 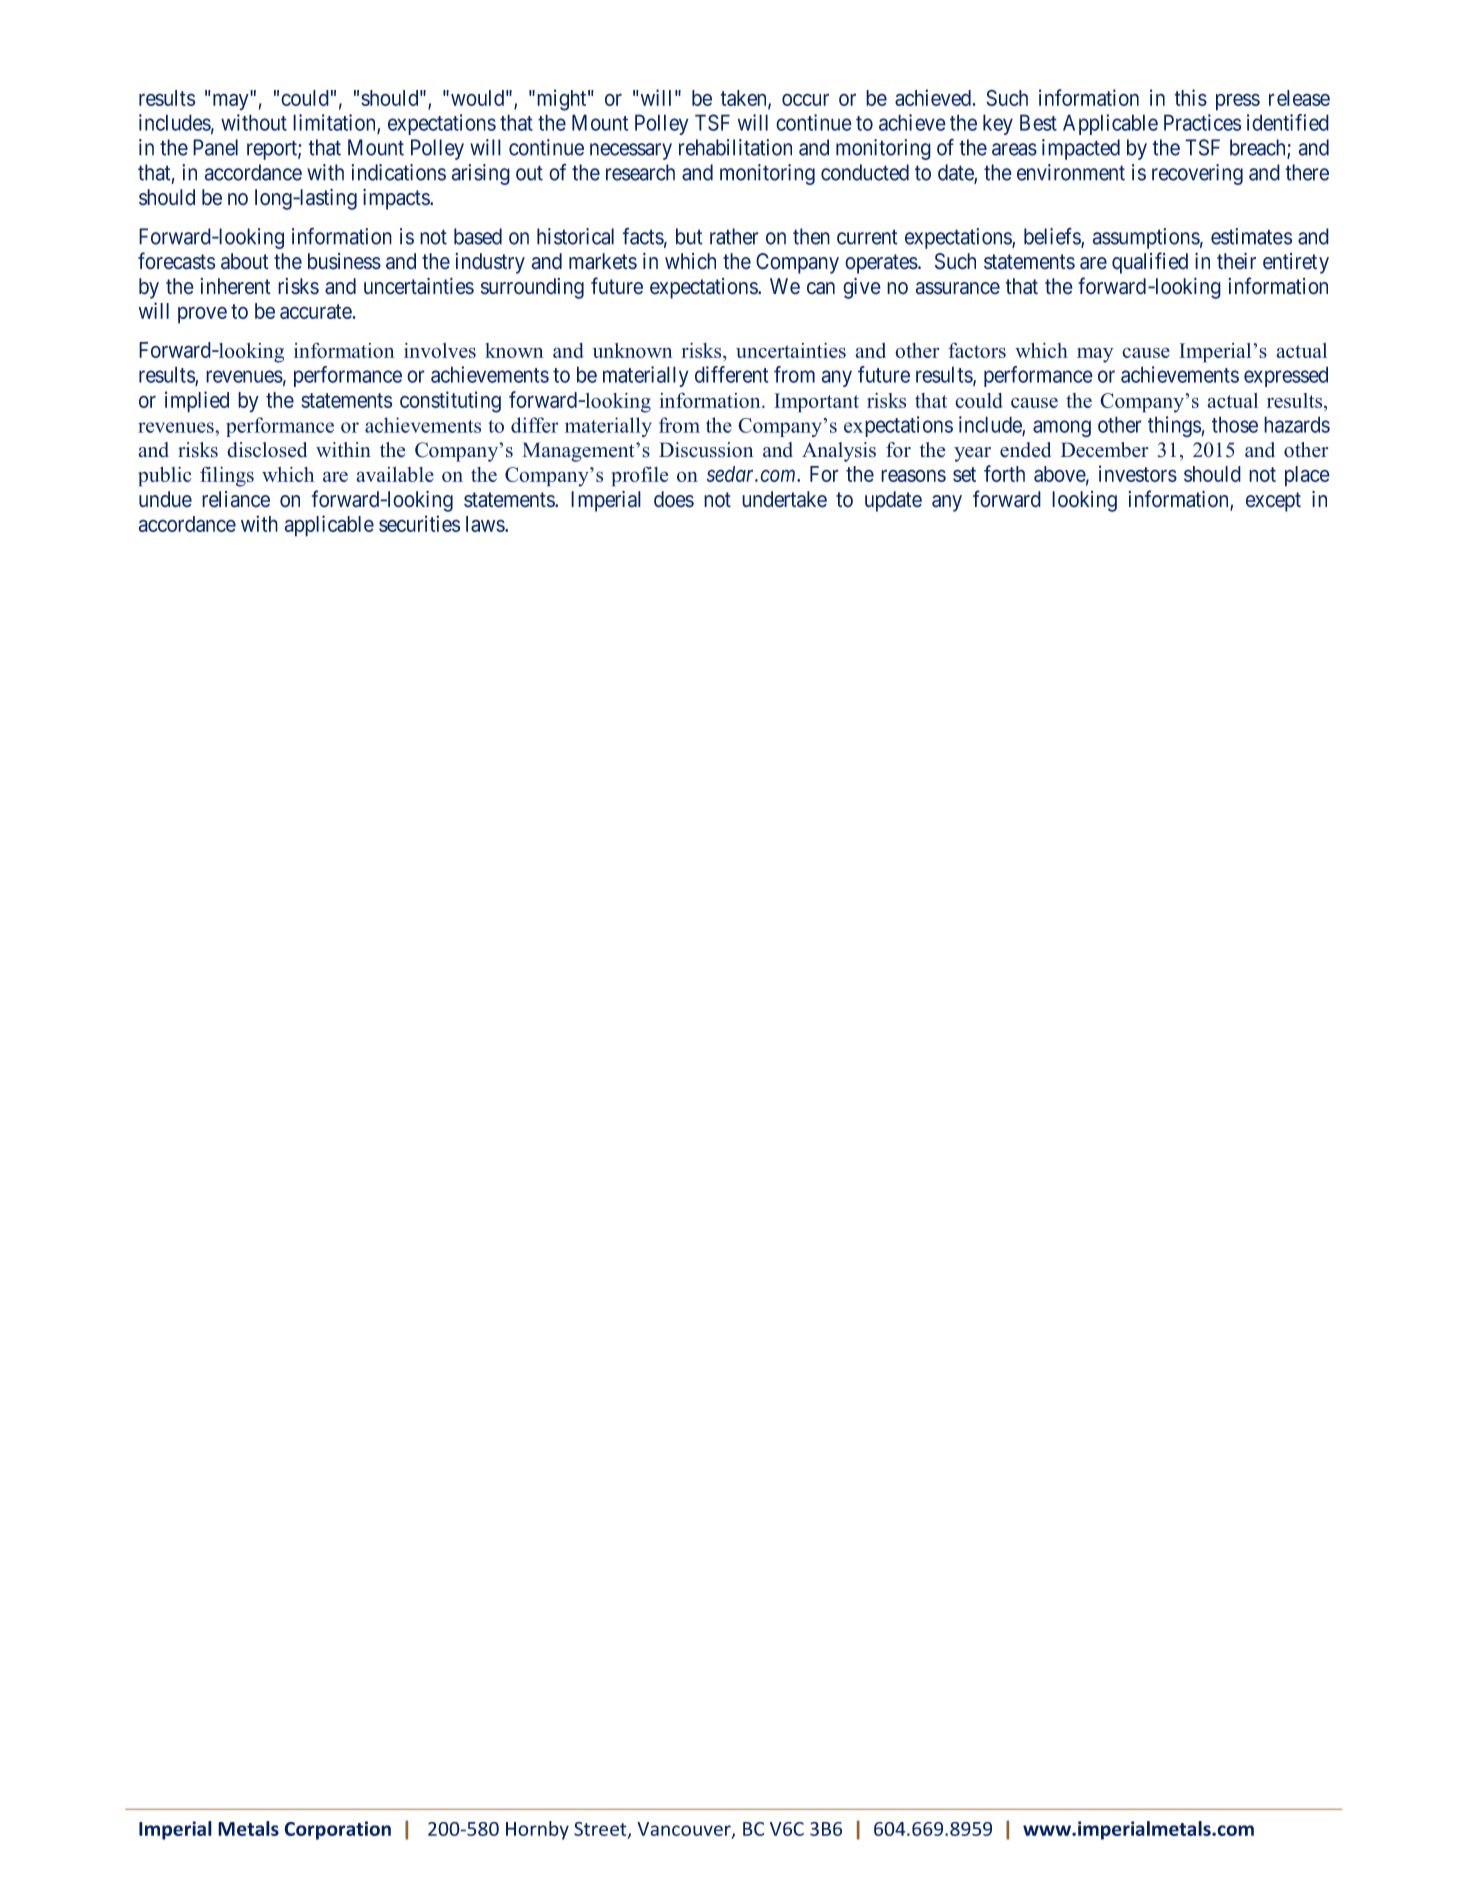 What do you see at coordinates (165, 499) in the screenshot?
I see `undue` at bounding box center [165, 499].
